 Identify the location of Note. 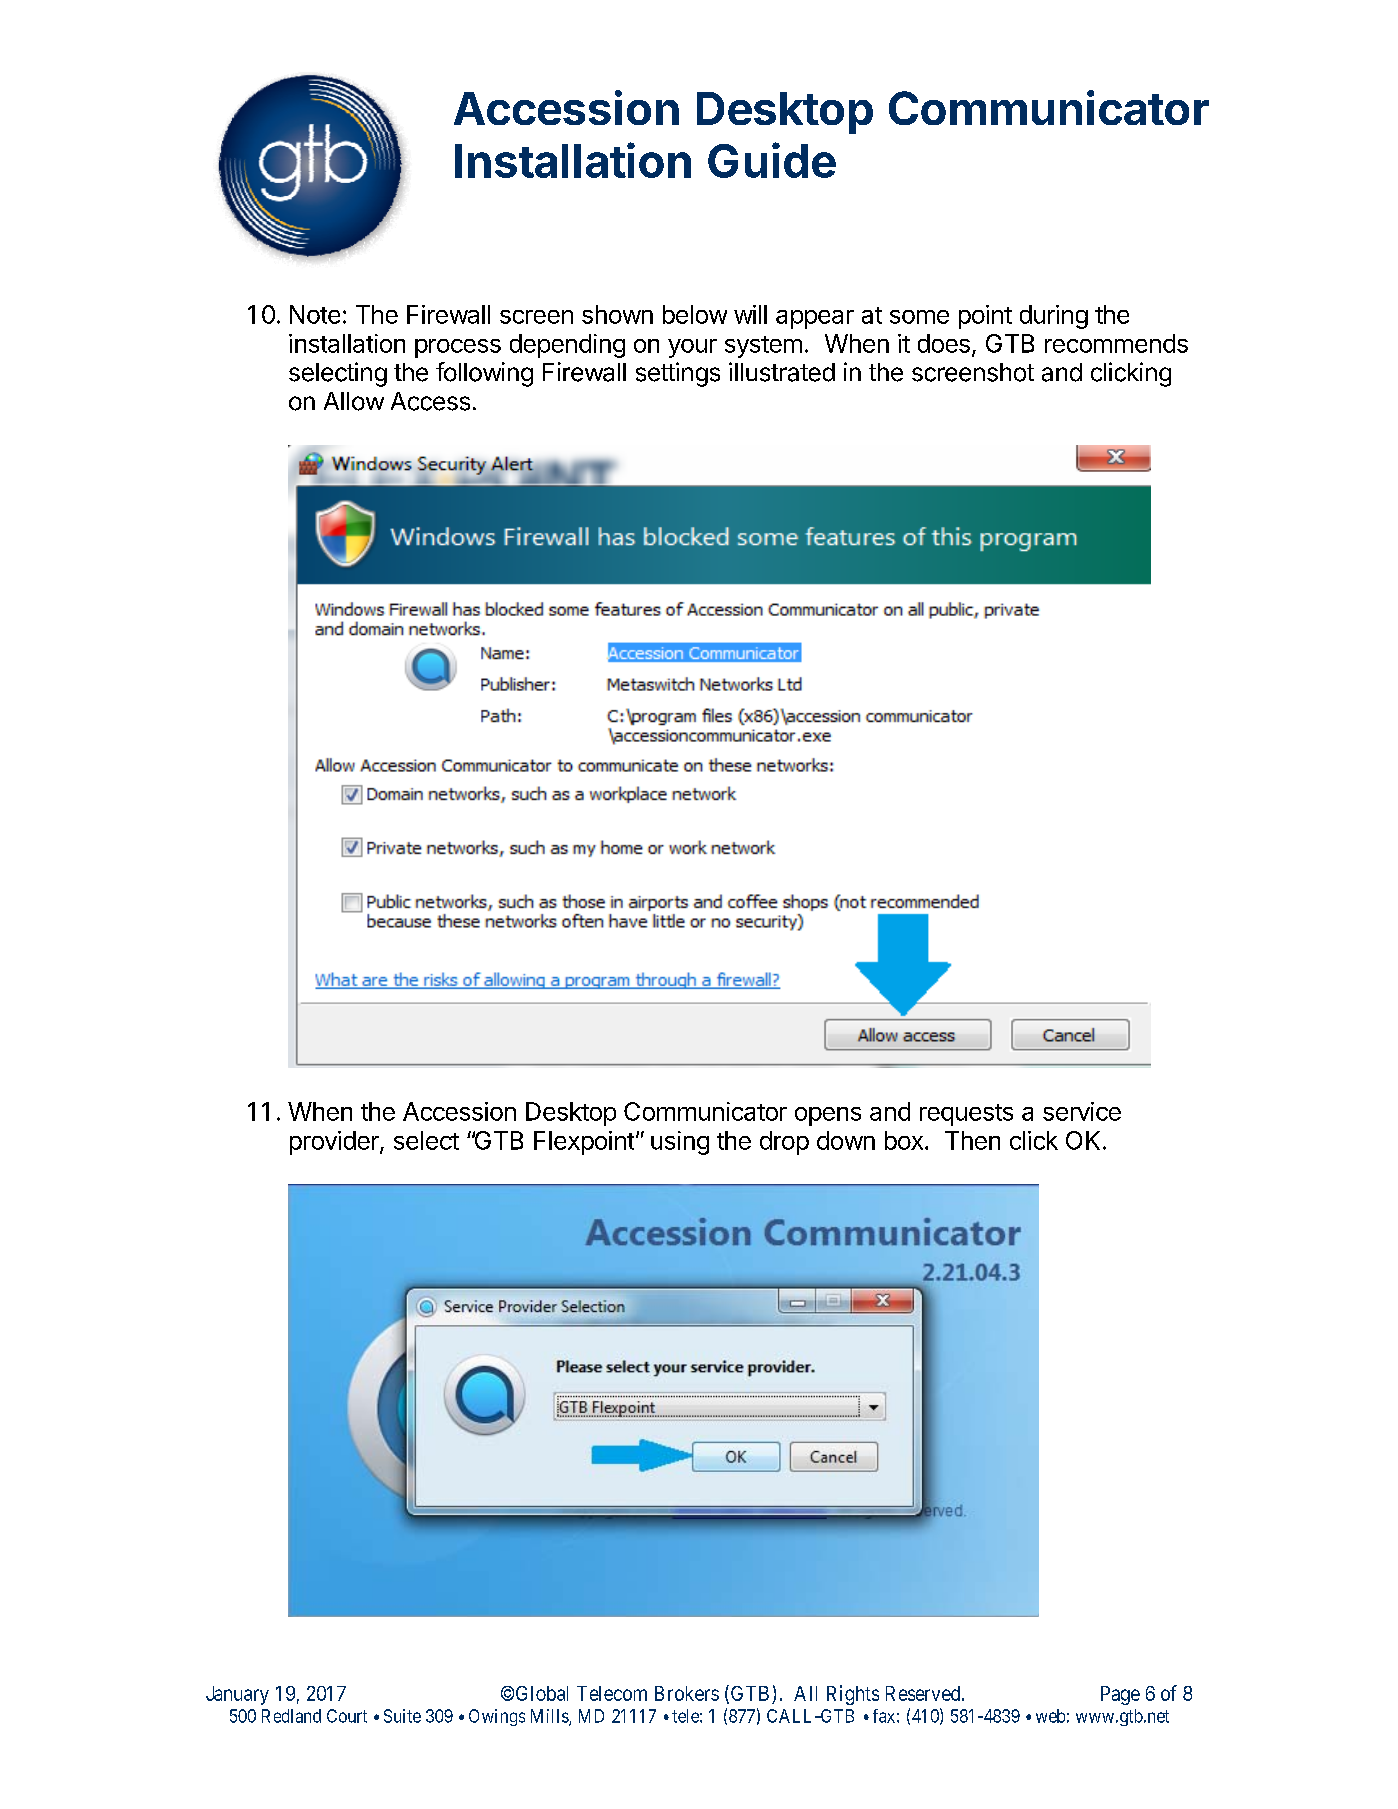
(315, 314).
